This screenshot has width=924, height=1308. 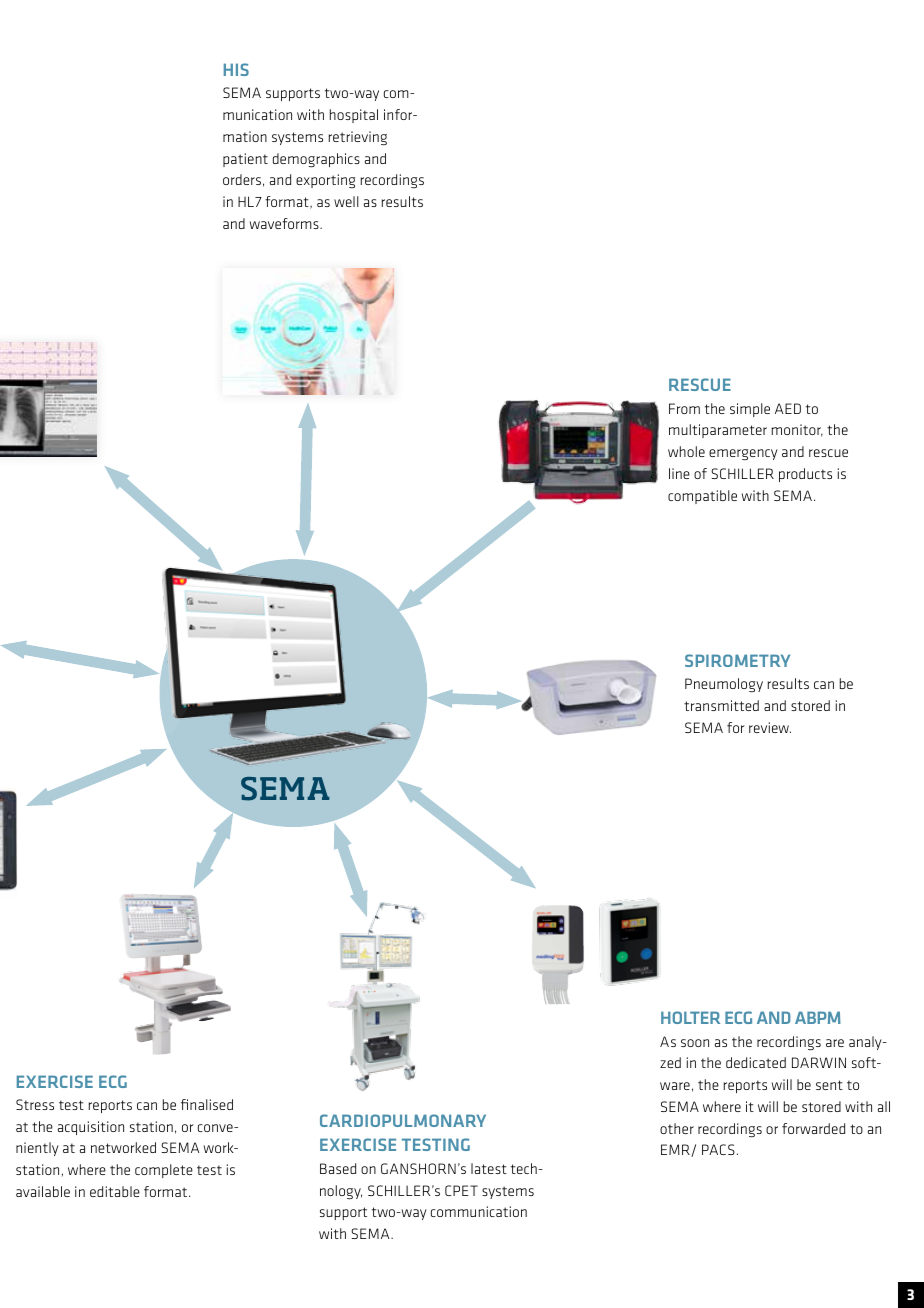 What do you see at coordinates (164, 1171) in the screenshot?
I see `complete` at bounding box center [164, 1171].
